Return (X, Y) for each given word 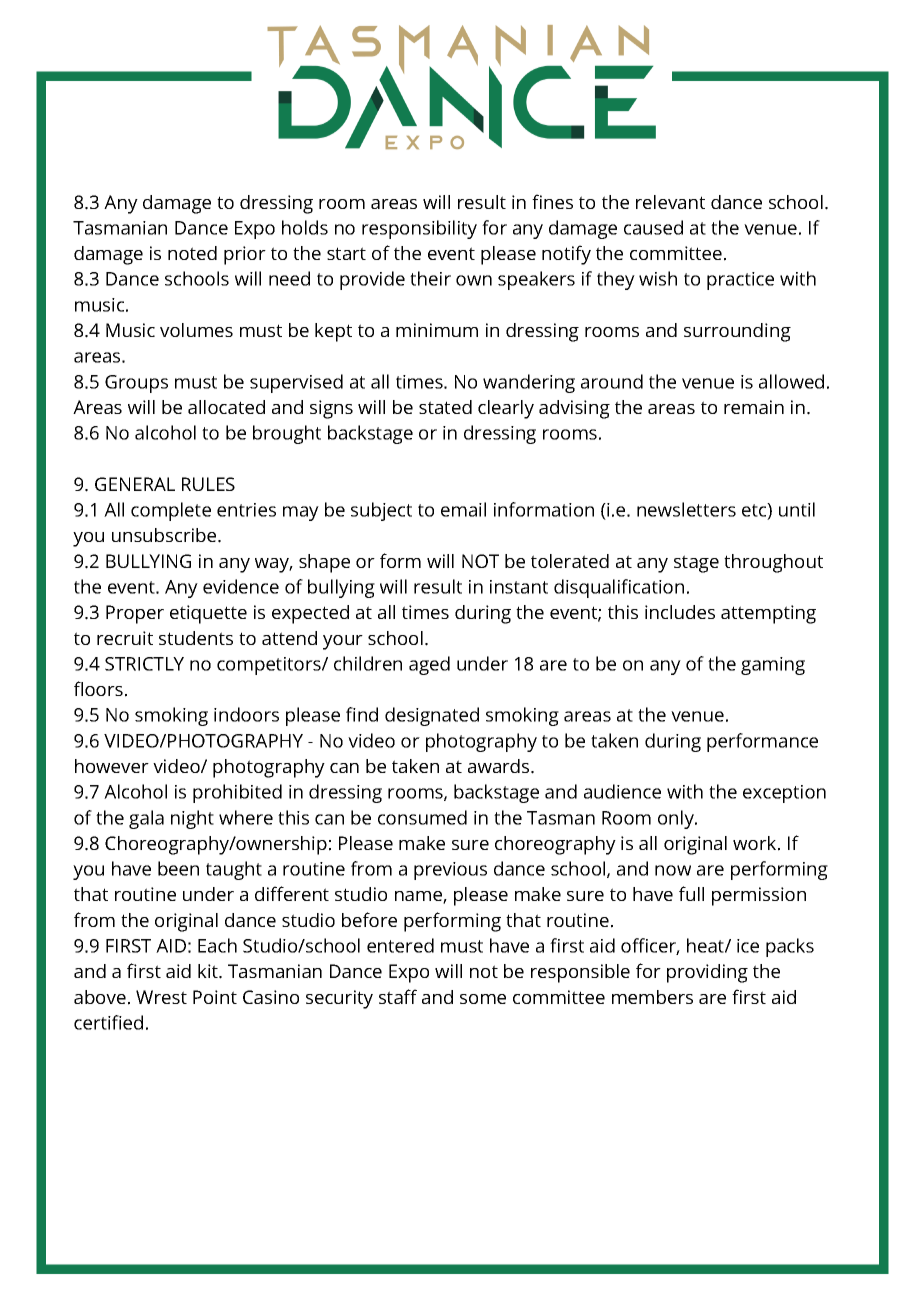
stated (445, 407)
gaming (773, 666)
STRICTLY (144, 664)
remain (754, 407)
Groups (136, 384)
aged (429, 665)
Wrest (161, 997)
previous (450, 871)
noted (192, 253)
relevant (670, 202)
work (754, 843)
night (192, 819)
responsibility (419, 229)
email (463, 509)
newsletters (686, 509)
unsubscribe (165, 535)
